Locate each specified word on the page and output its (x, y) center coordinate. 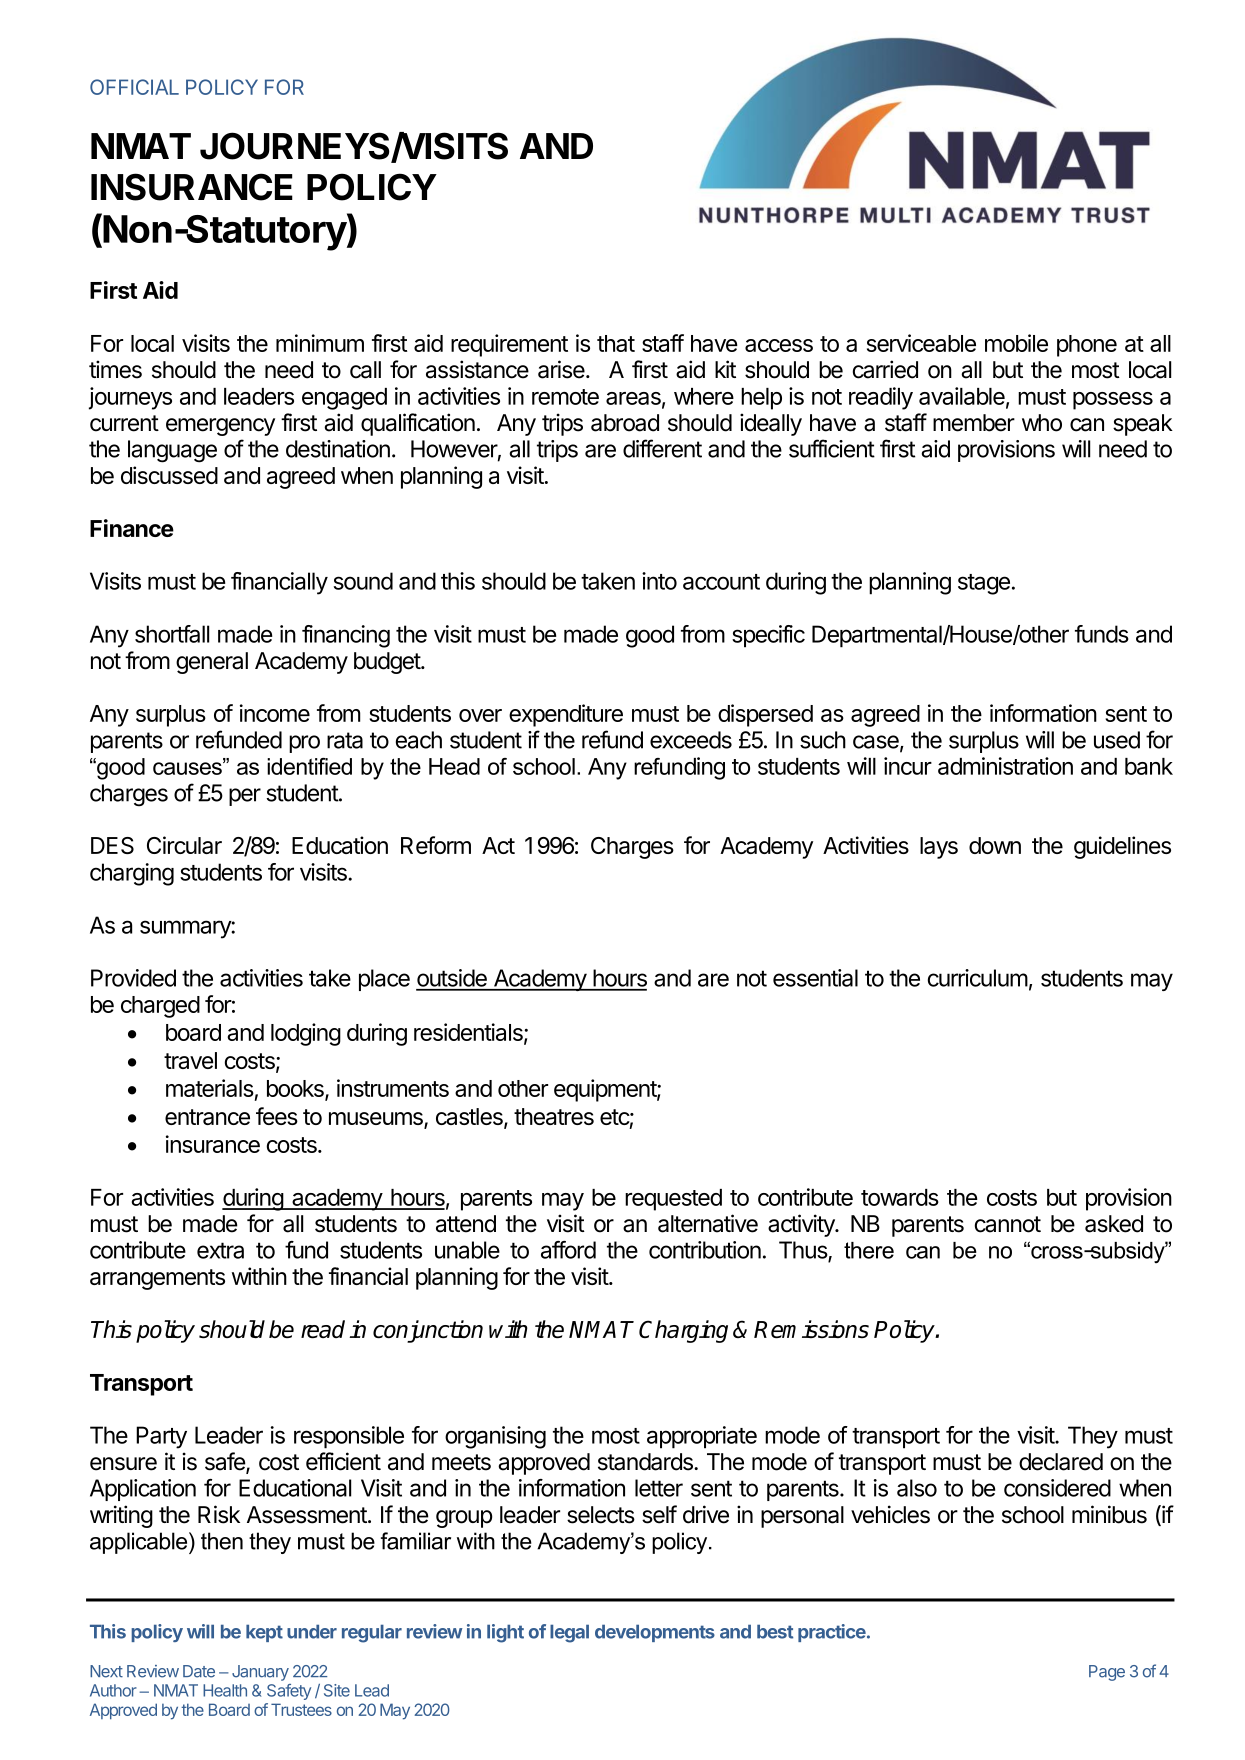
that (616, 343)
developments (655, 1633)
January (260, 1673)
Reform (436, 845)
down (995, 845)
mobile (1016, 343)
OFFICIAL (134, 87)
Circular (184, 845)
